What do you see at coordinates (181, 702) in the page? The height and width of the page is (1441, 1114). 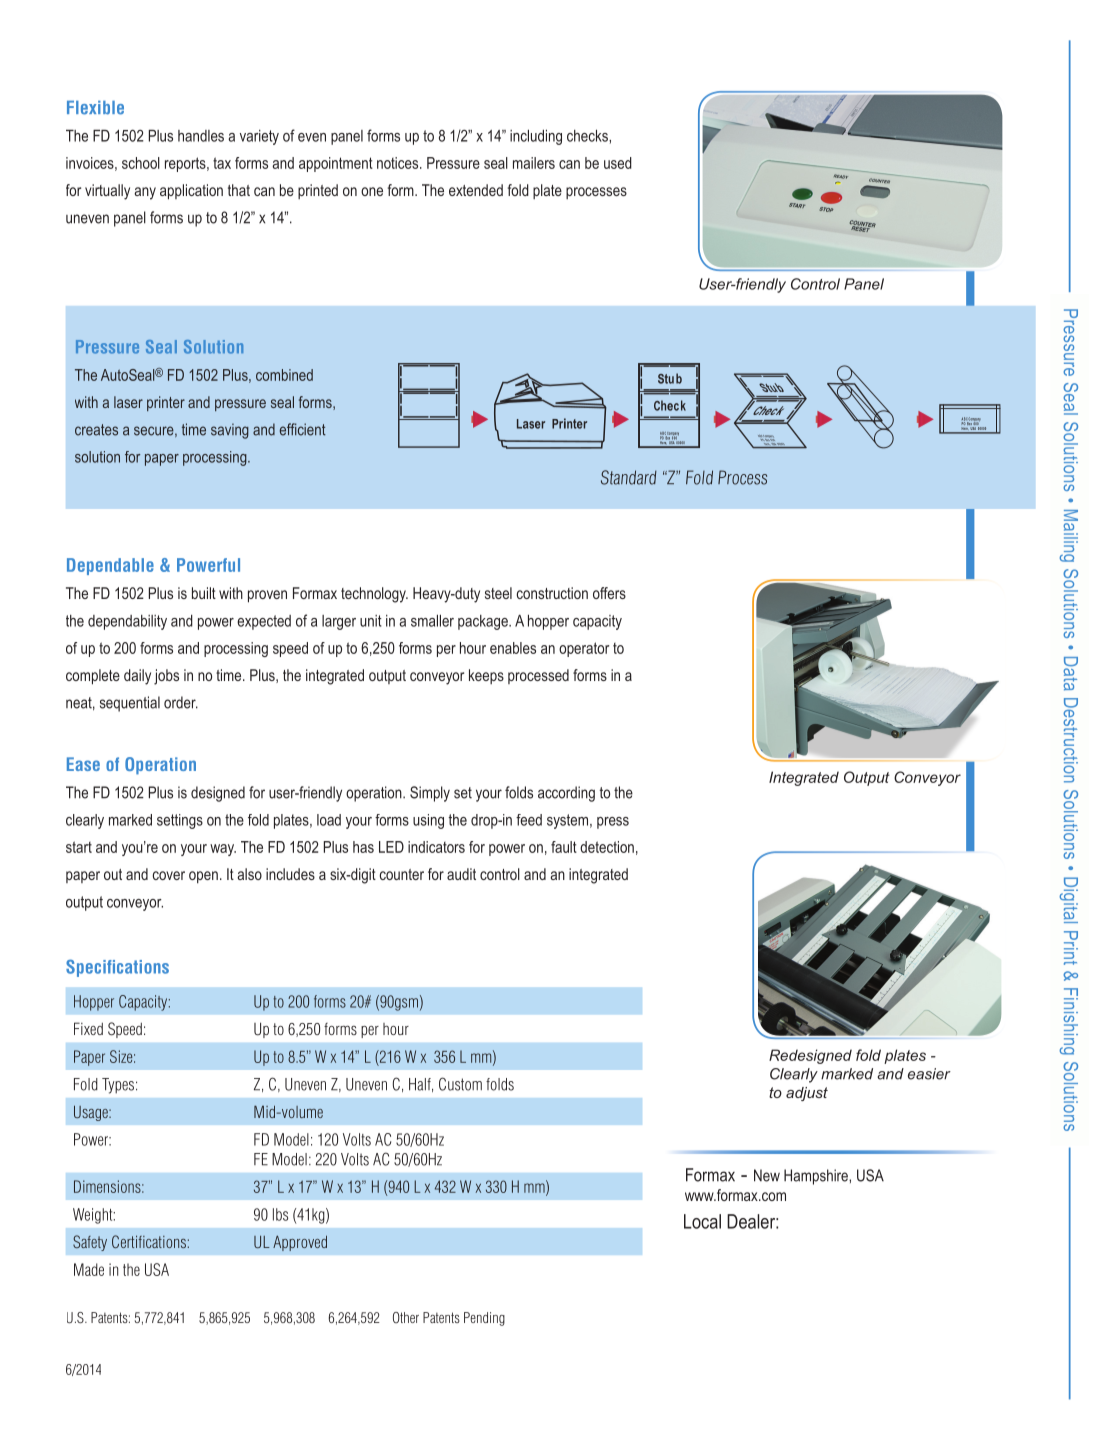 I see `order` at bounding box center [181, 702].
